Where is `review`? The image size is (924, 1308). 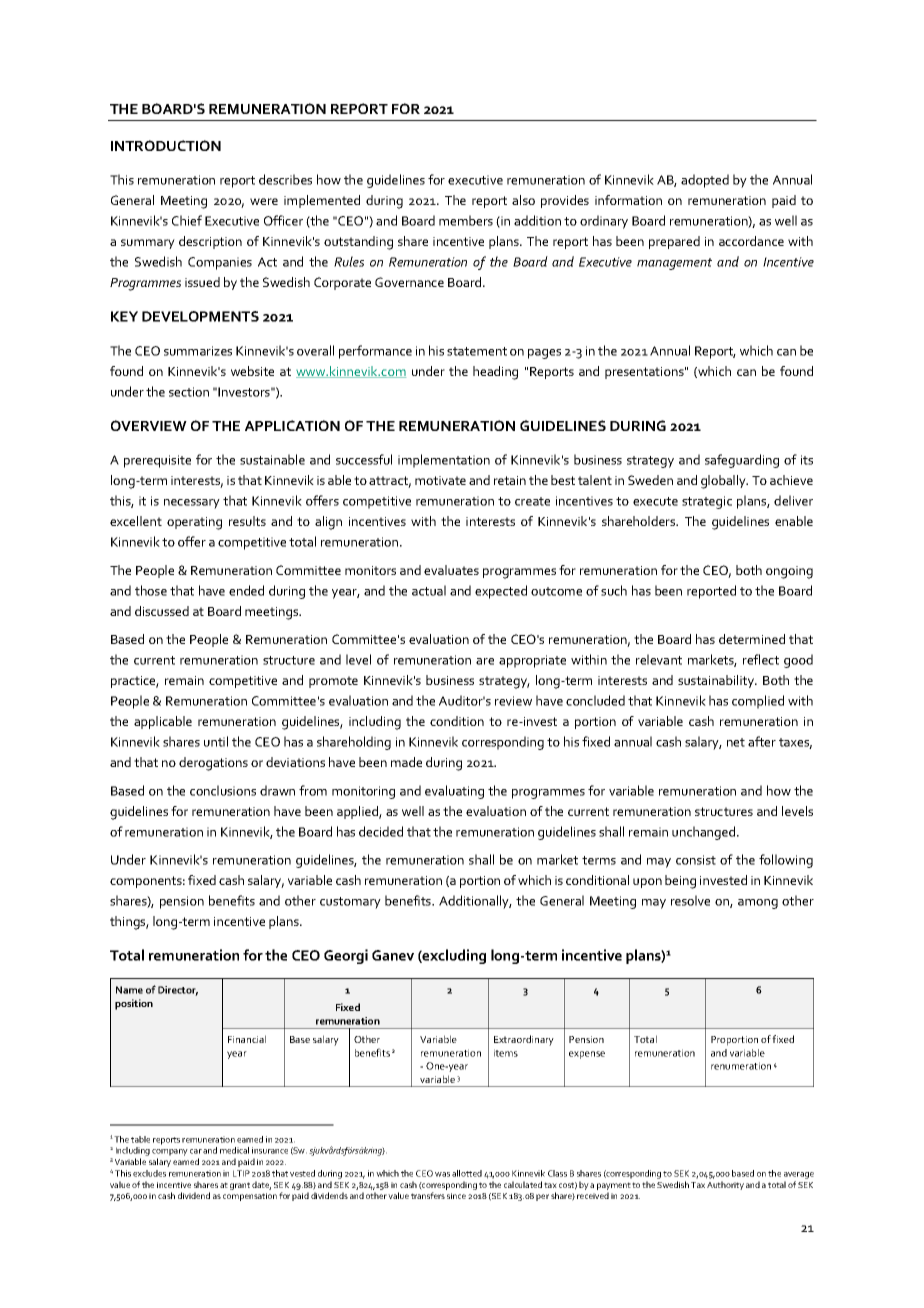
review is located at coordinates (513, 701).
